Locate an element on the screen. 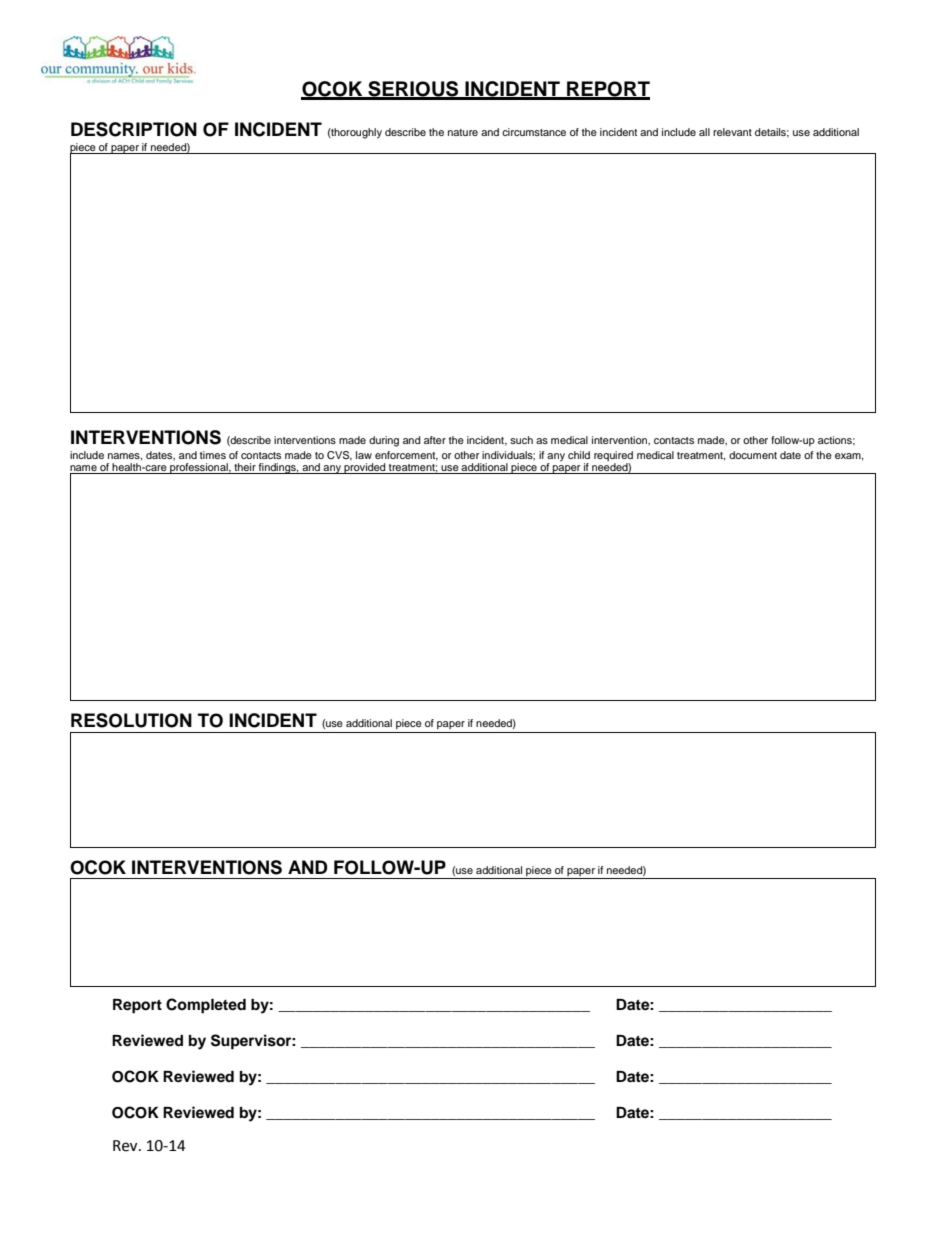 The image size is (952, 1233). all is located at coordinates (704, 132).
